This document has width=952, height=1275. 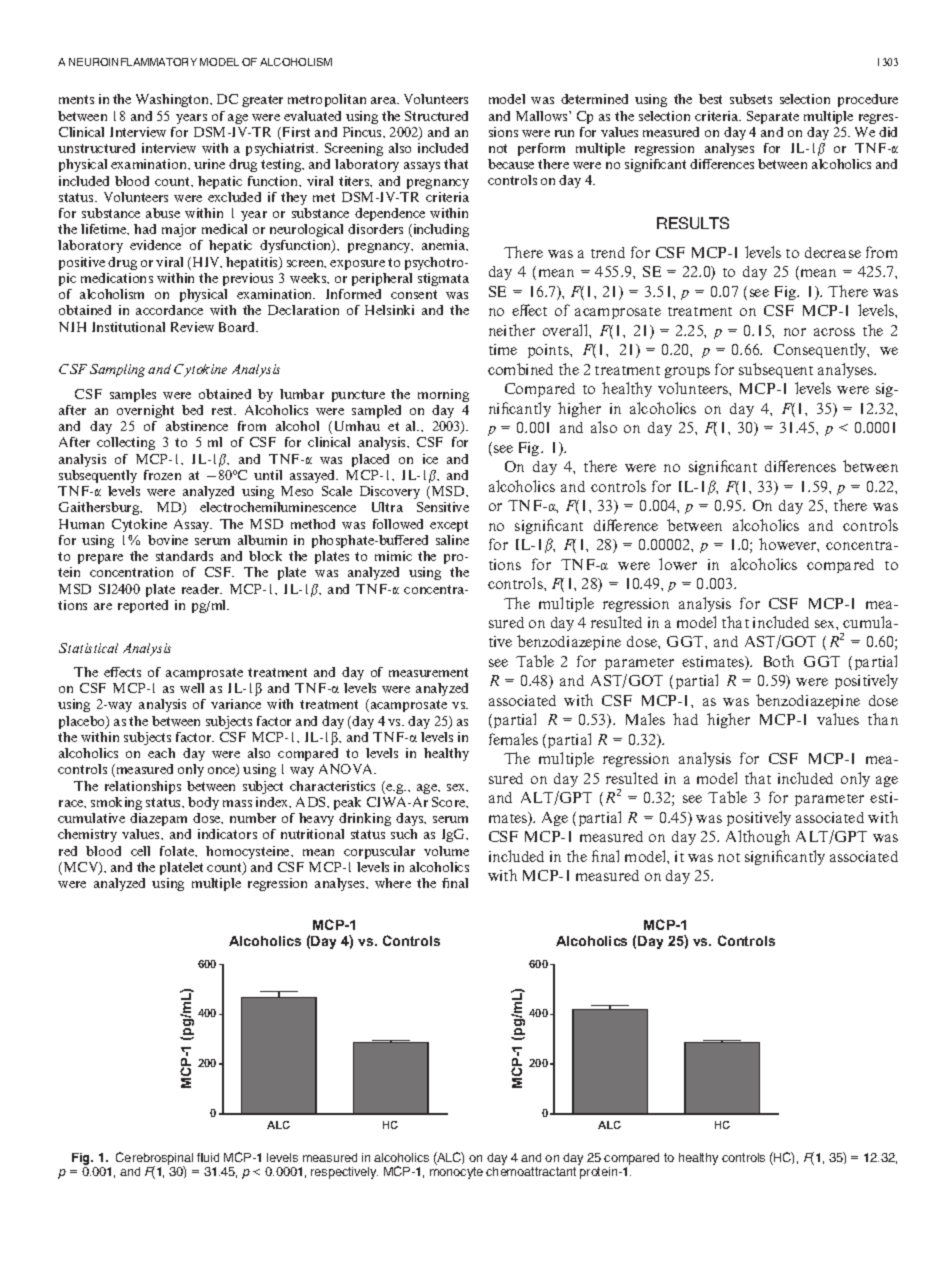 I want to click on Consequently, so click(x=821, y=350).
